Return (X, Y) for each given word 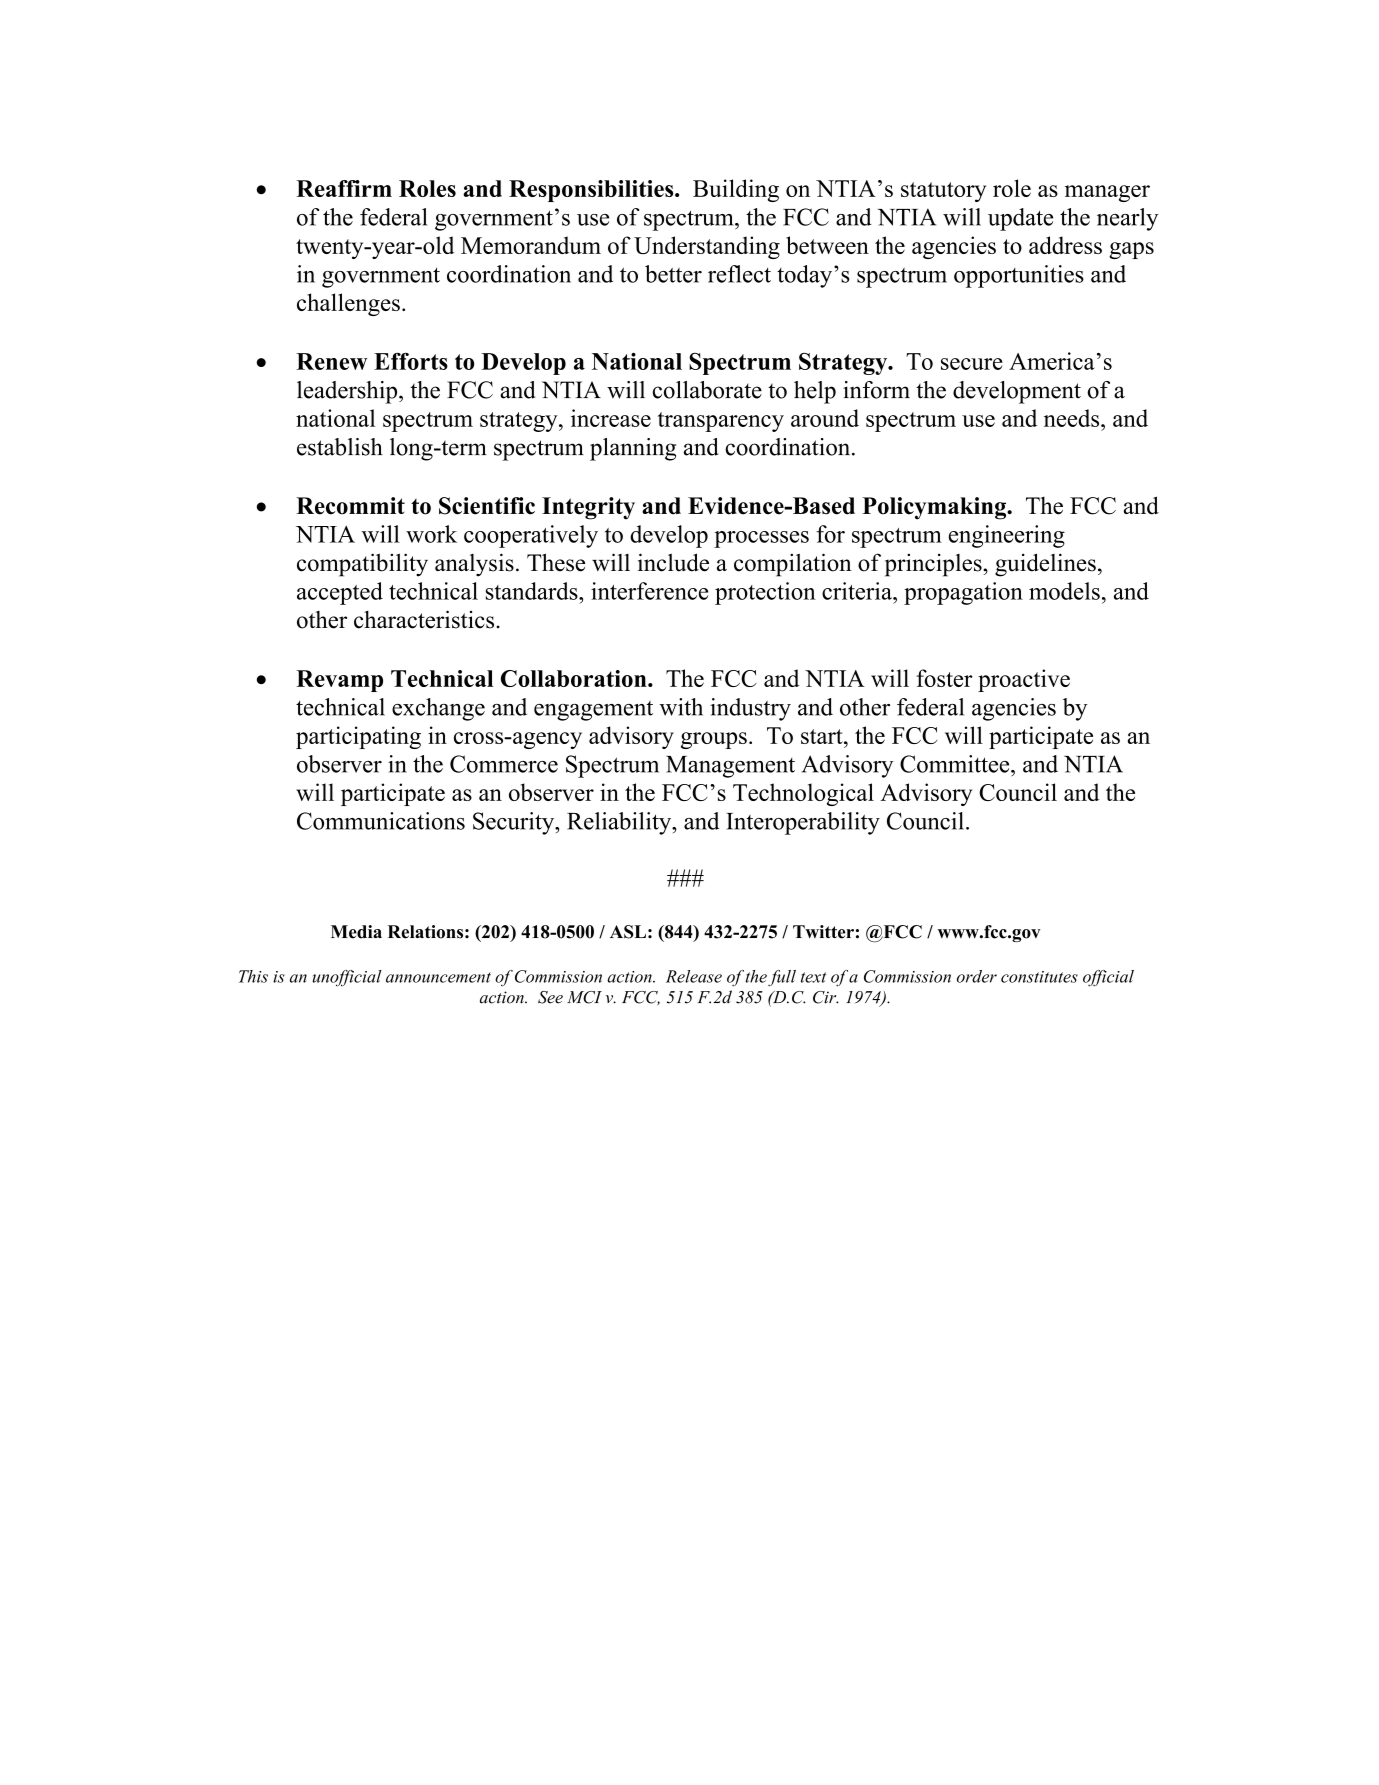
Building (736, 190)
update (1020, 219)
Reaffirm (344, 188)
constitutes (1039, 977)
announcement (438, 977)
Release (694, 976)
